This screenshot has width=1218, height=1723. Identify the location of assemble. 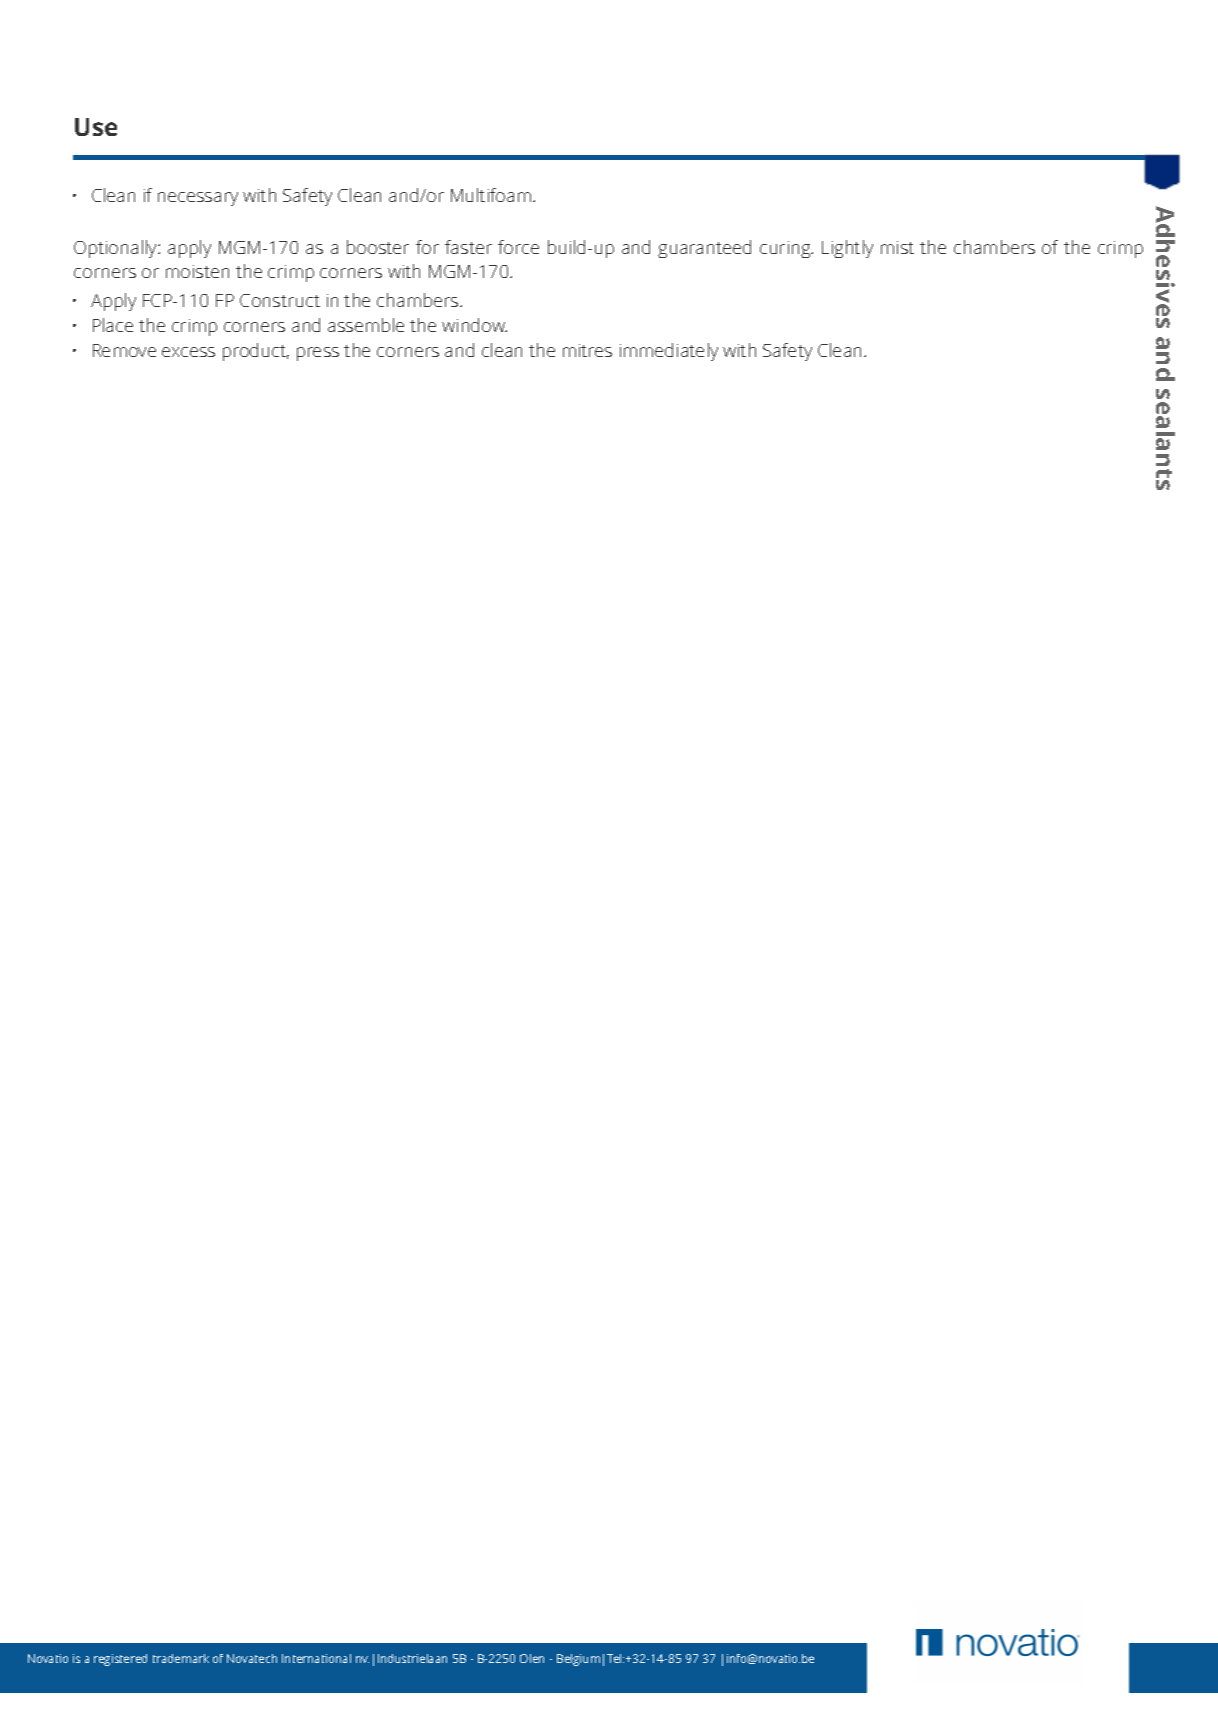
(366, 325).
